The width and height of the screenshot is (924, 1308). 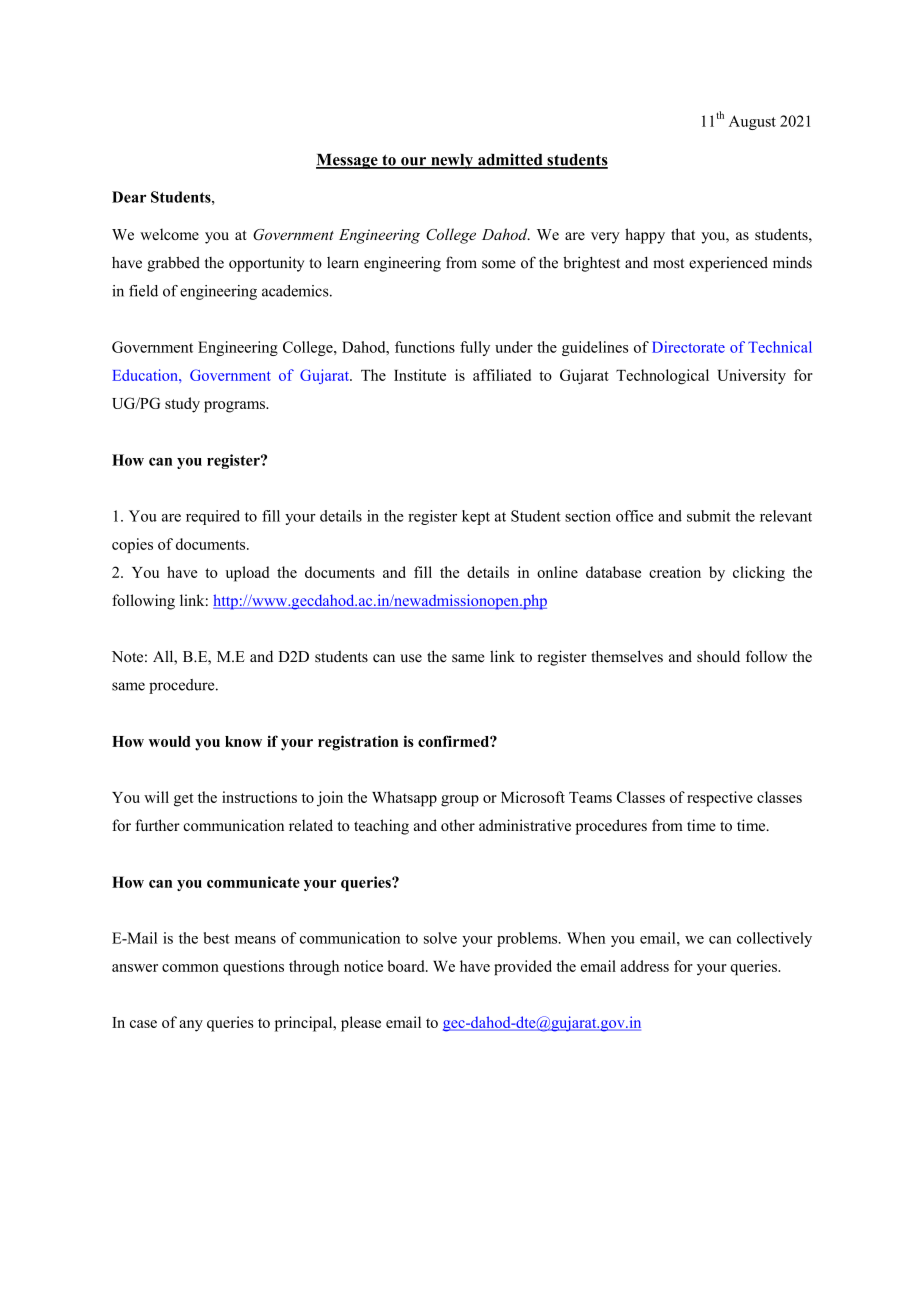 What do you see at coordinates (452, 161) in the screenshot?
I see `newly` at bounding box center [452, 161].
